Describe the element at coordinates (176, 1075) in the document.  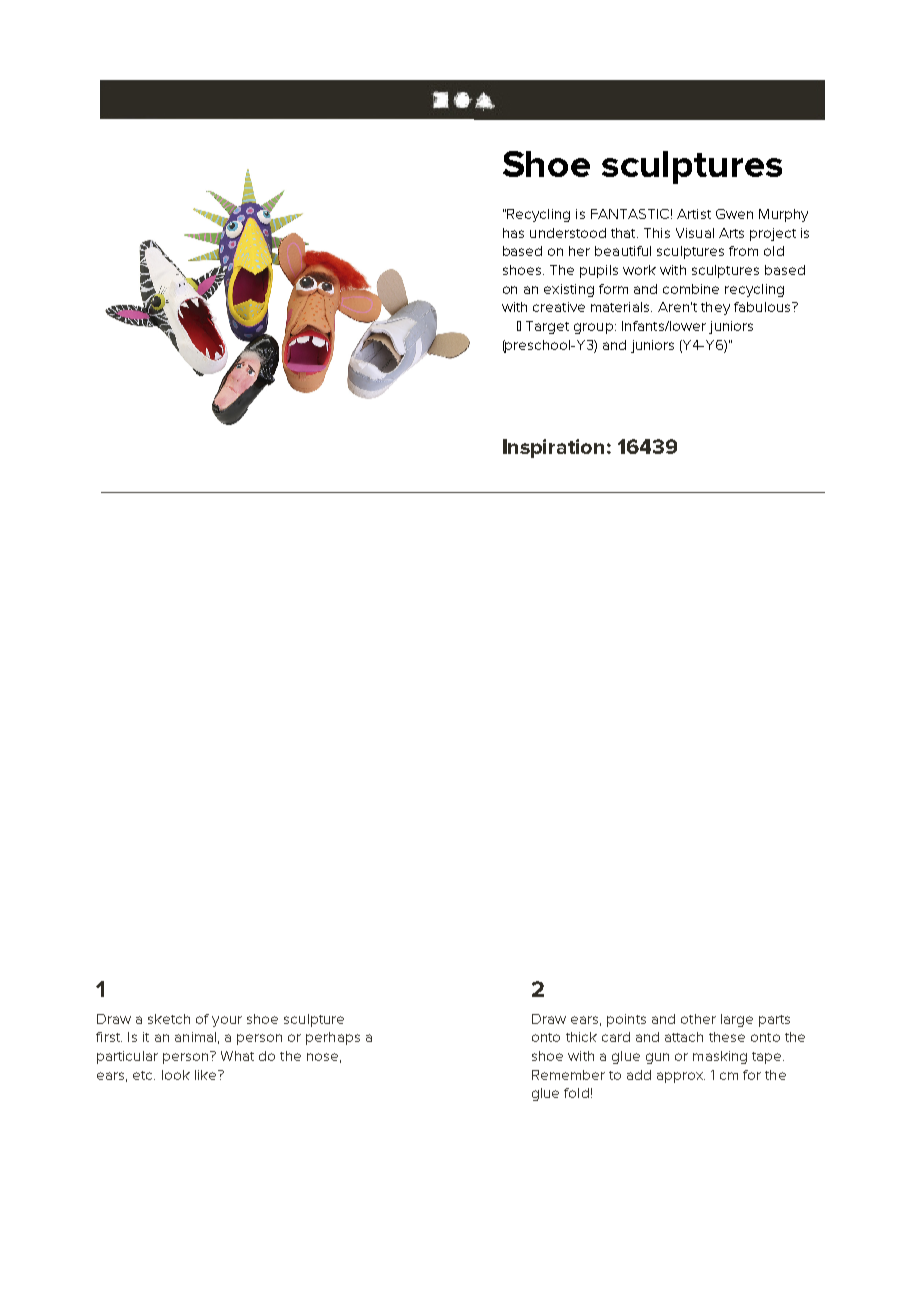
I see `look` at that location.
